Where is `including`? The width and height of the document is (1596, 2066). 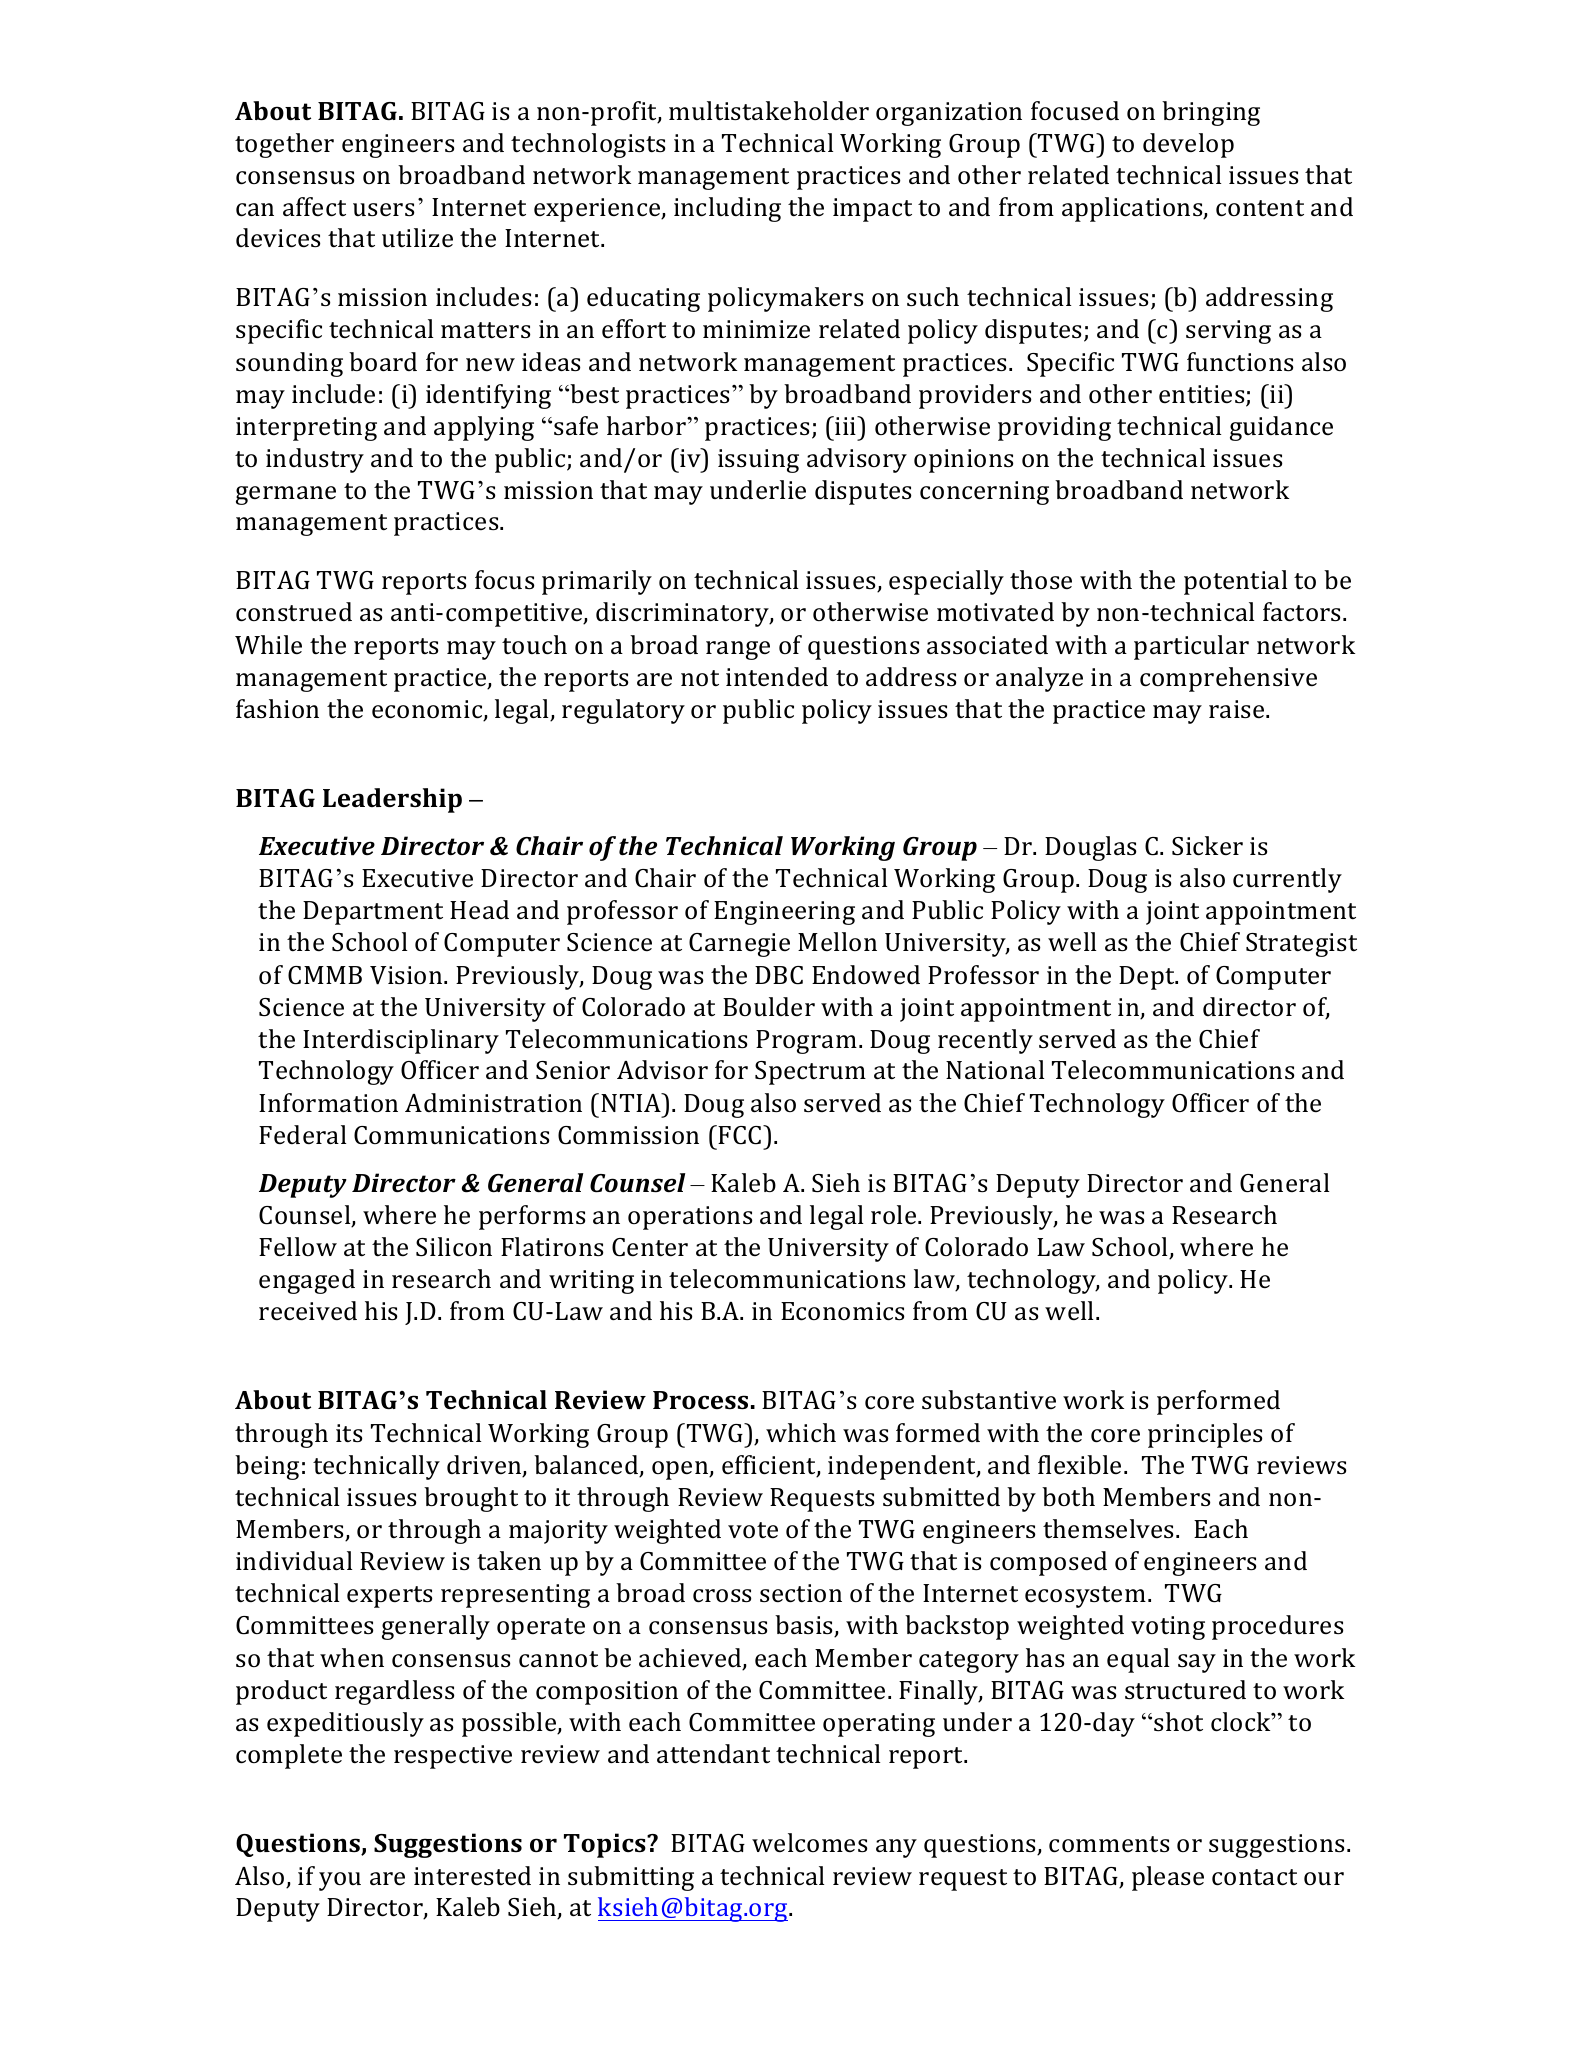 including is located at coordinates (727, 209).
